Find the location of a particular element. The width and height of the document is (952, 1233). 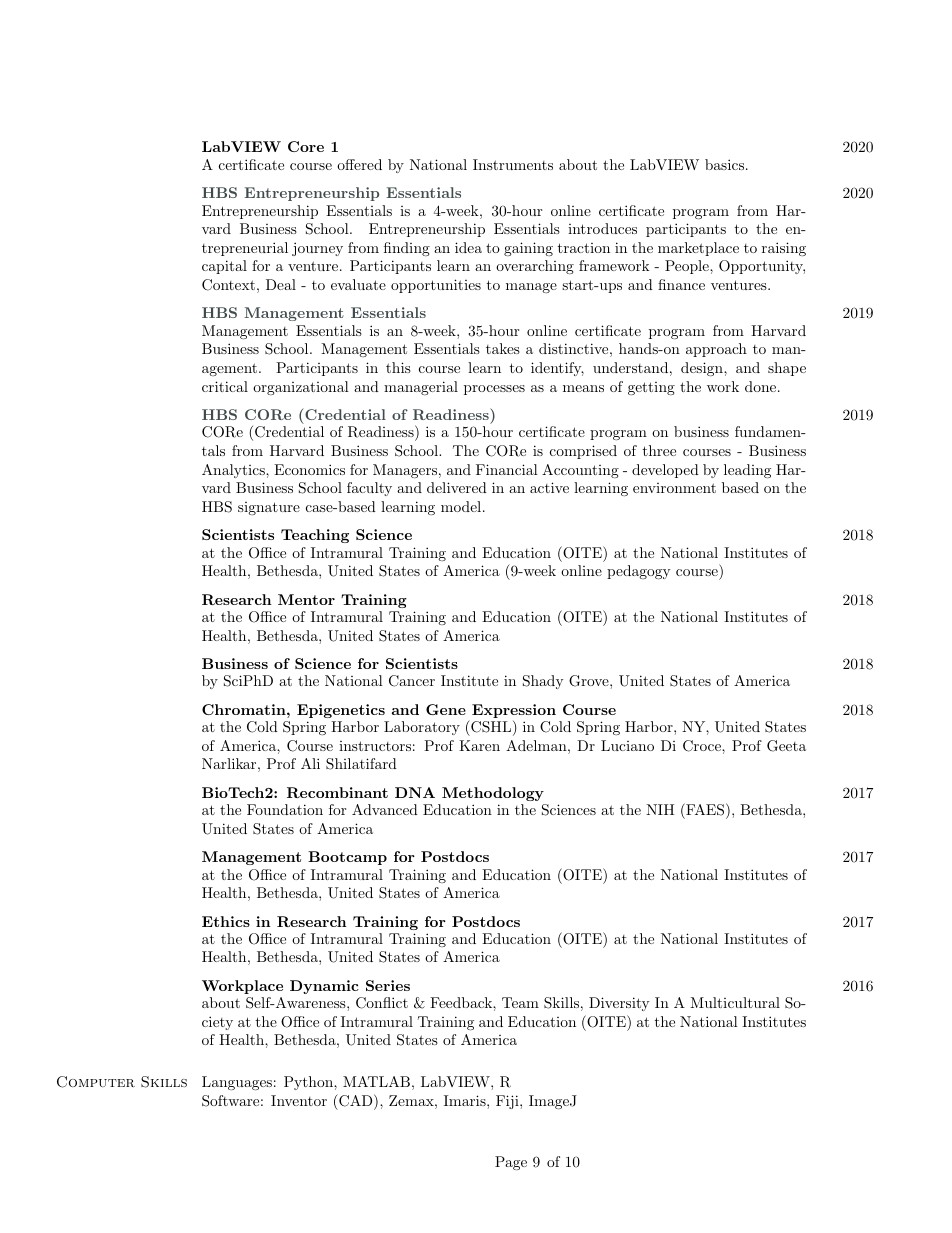

Team is located at coordinates (520, 1002).
